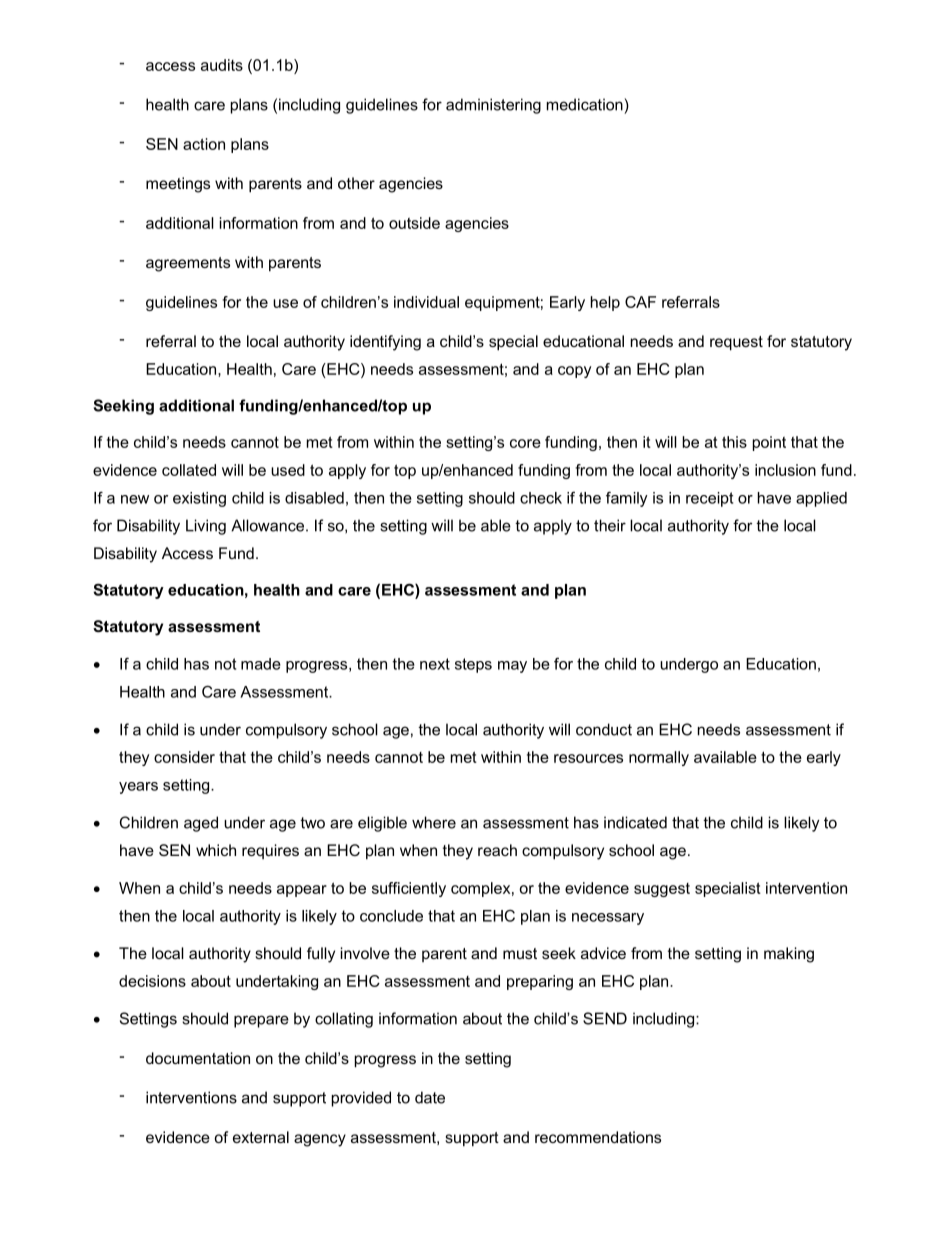  Describe the element at coordinates (261, 664) in the screenshot. I see `made` at that location.
